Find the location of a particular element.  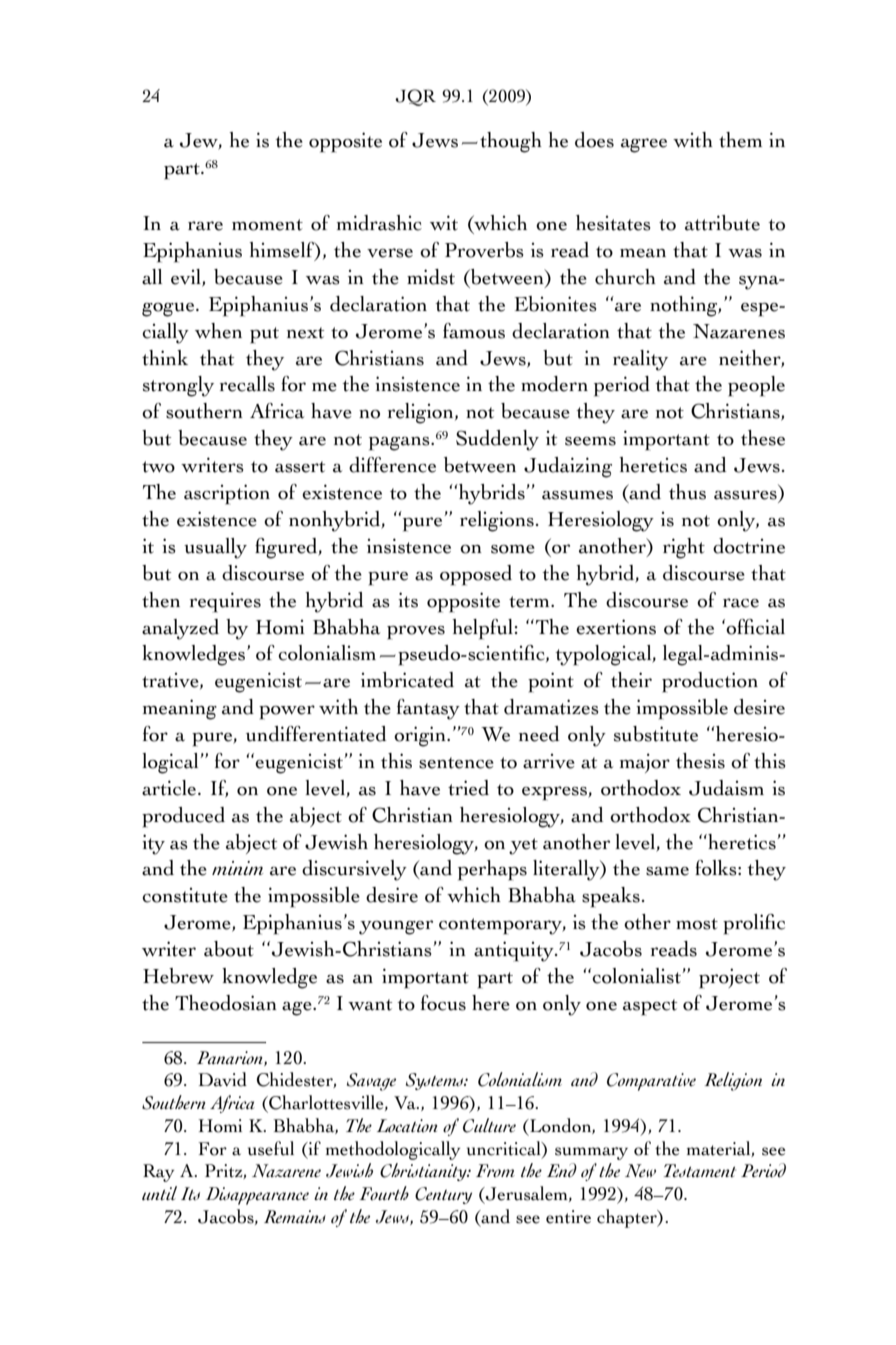

Proverbs is located at coordinates (484, 250).
